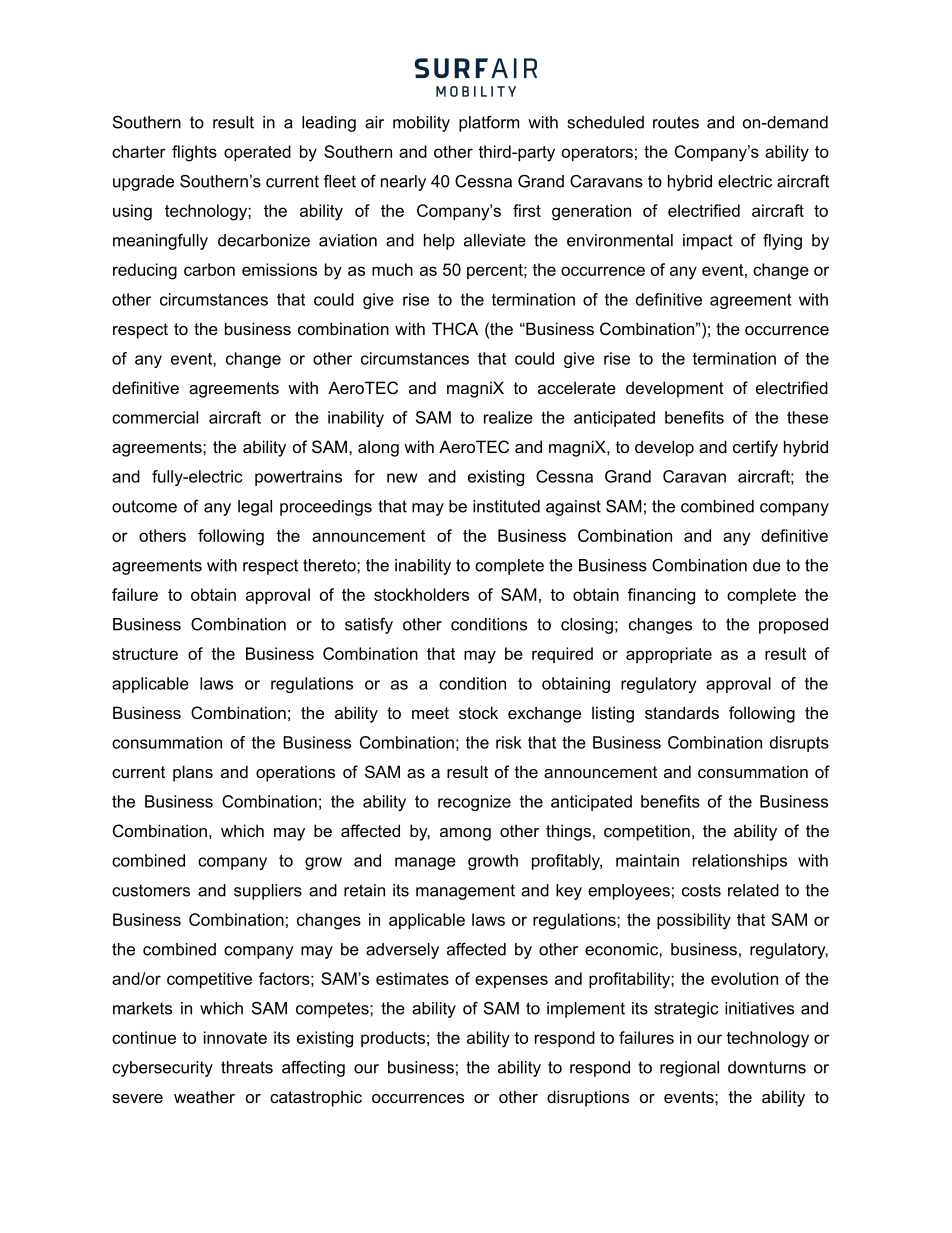 The height and width of the screenshot is (1233, 952). I want to click on threats, so click(247, 1067).
